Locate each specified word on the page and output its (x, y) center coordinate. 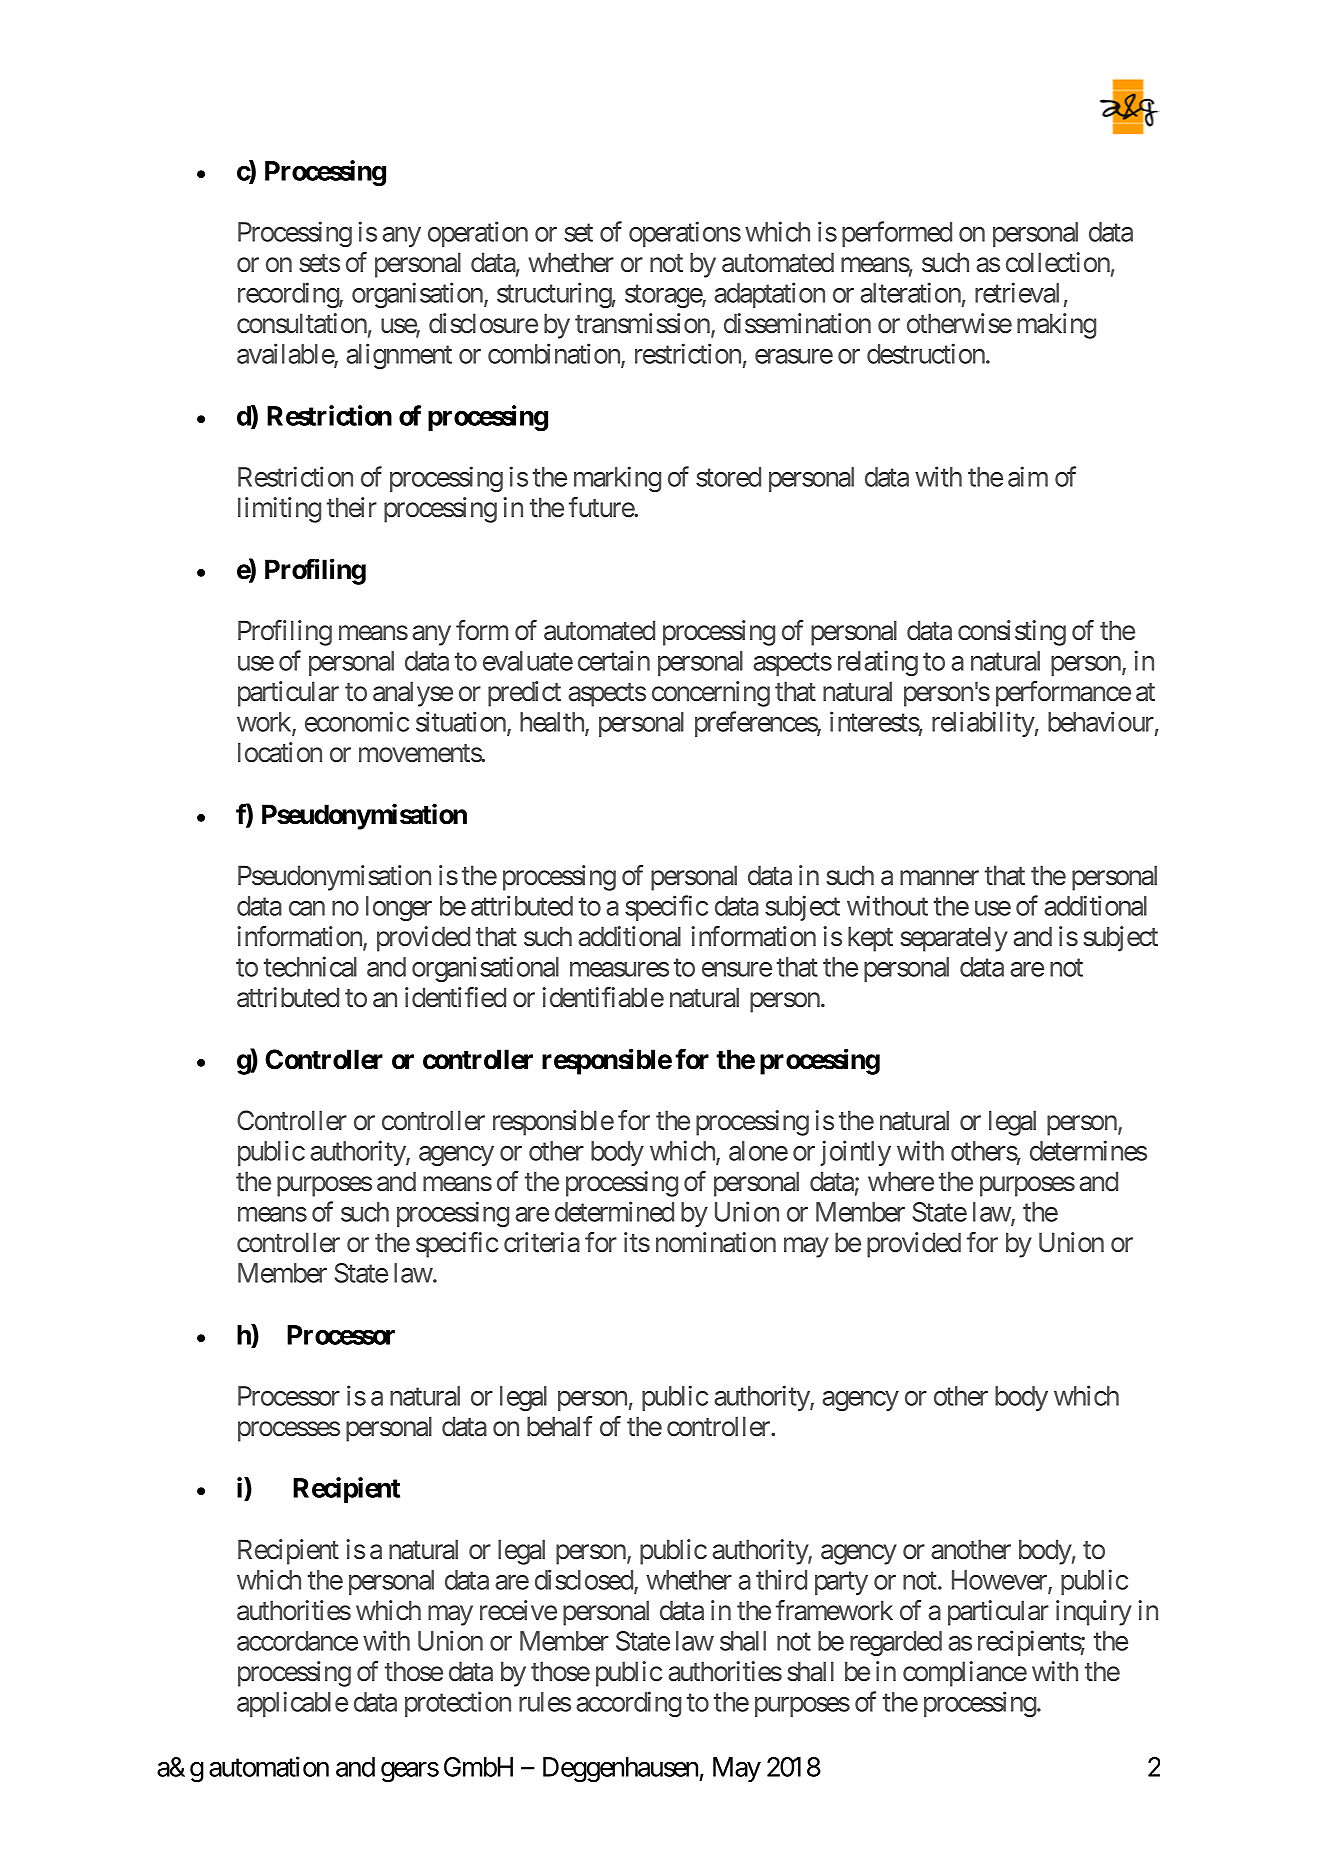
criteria (542, 1242)
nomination (716, 1242)
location (280, 752)
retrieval (1017, 292)
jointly (855, 1153)
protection (458, 1704)
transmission (643, 324)
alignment (399, 356)
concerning (711, 694)
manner (939, 878)
